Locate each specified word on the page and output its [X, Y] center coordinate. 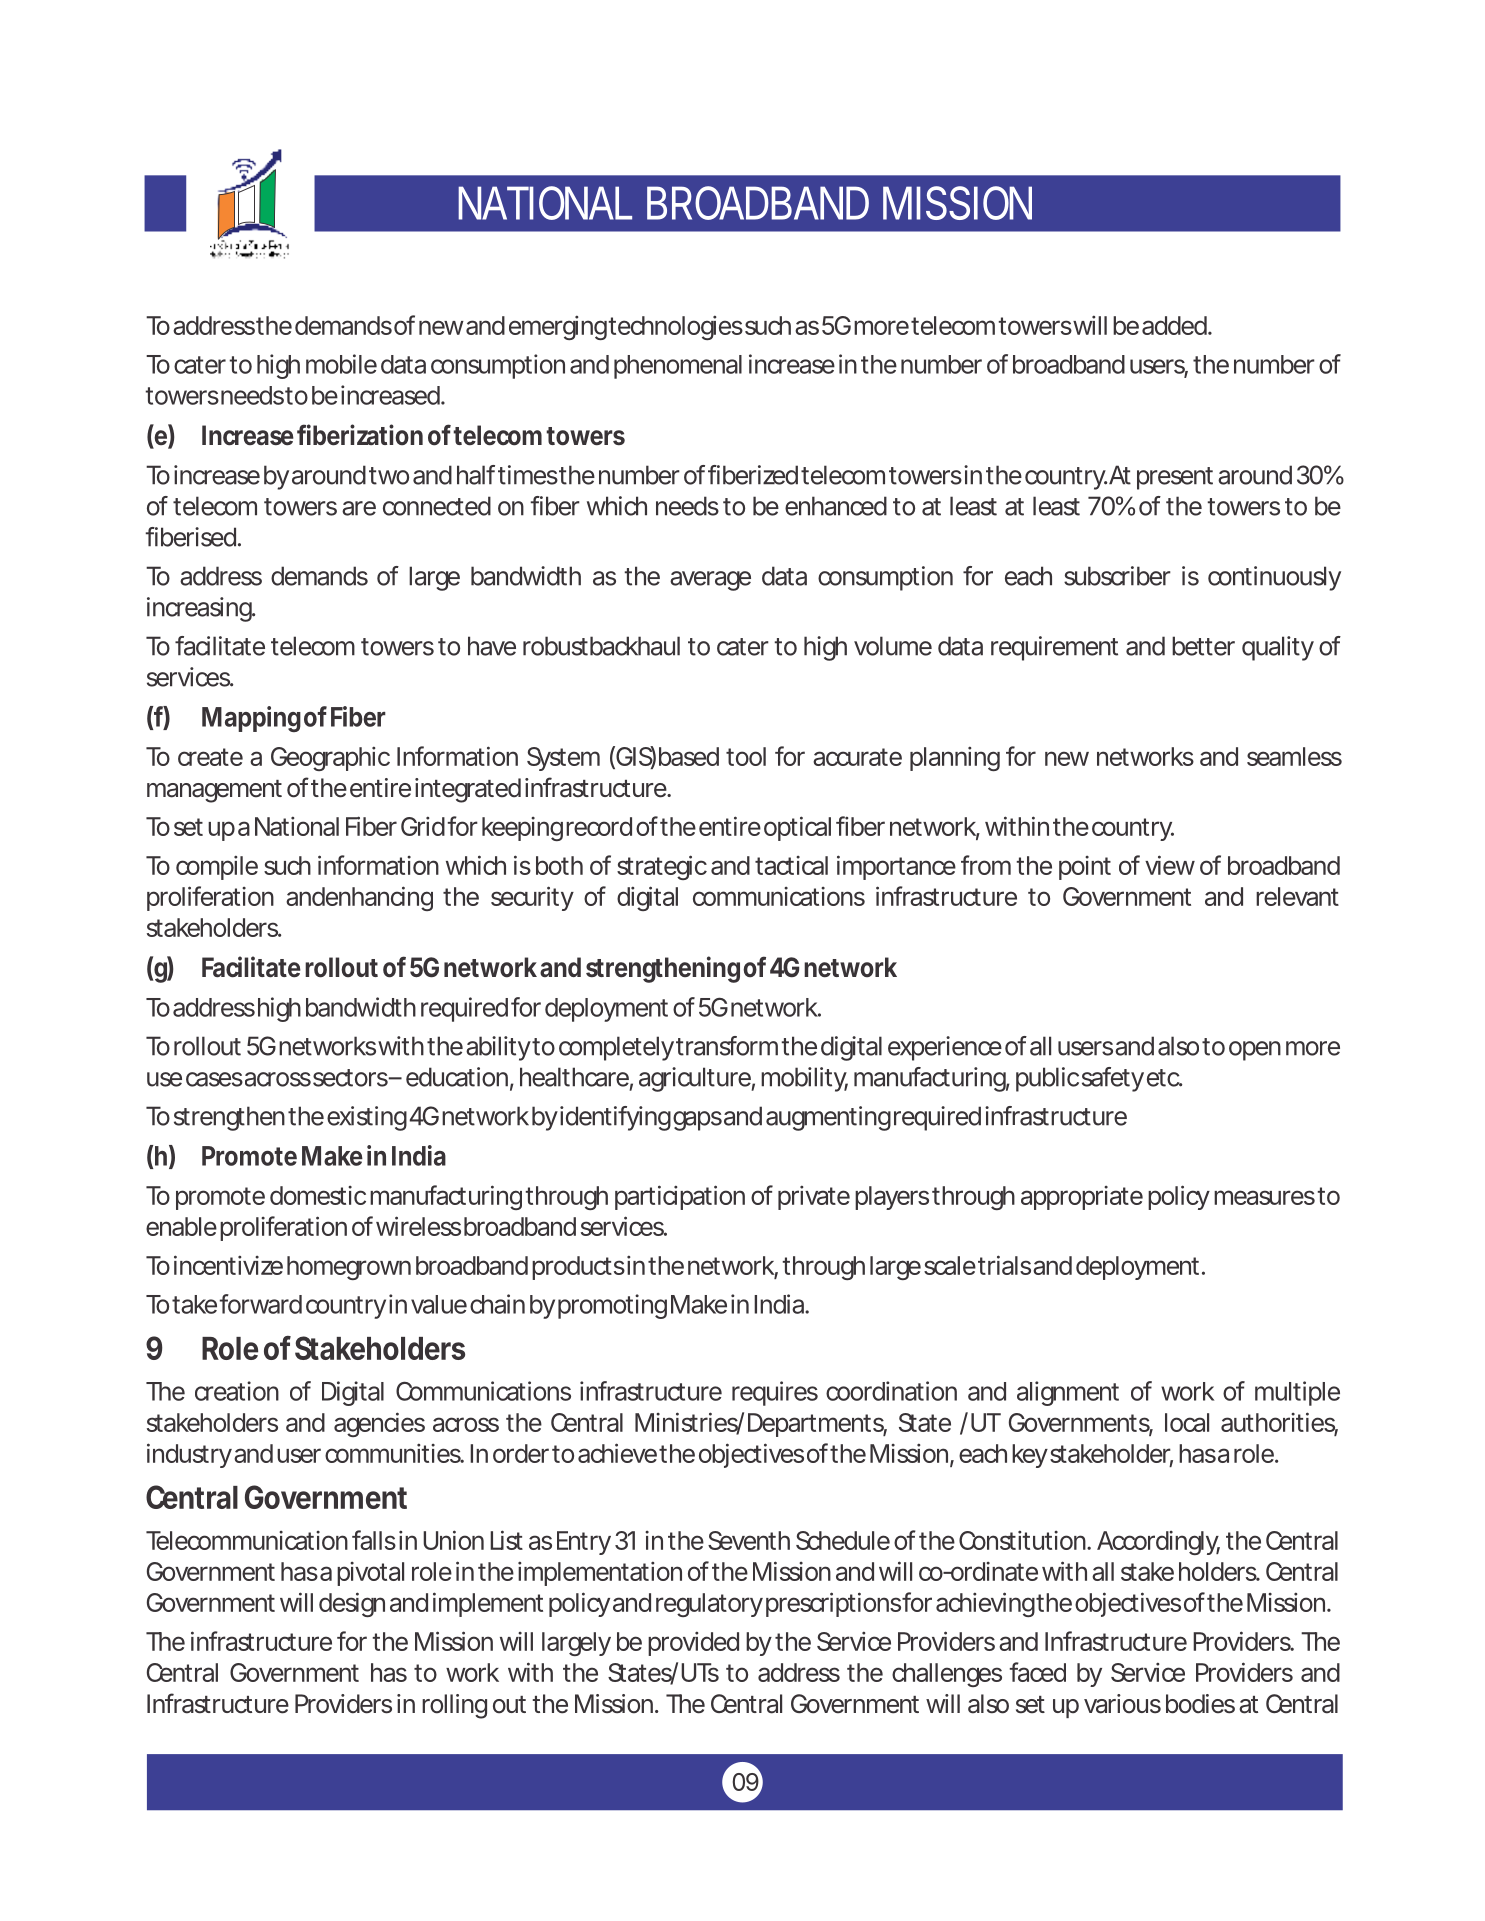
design [352, 1604]
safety [1113, 1079]
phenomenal [678, 367]
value [439, 1304]
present [1175, 478]
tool [746, 756]
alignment [1068, 1393]
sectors [349, 1078]
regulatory [709, 1605]
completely [616, 1048]
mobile [341, 364]
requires [775, 1393]
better [1203, 646]
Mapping [251, 719]
